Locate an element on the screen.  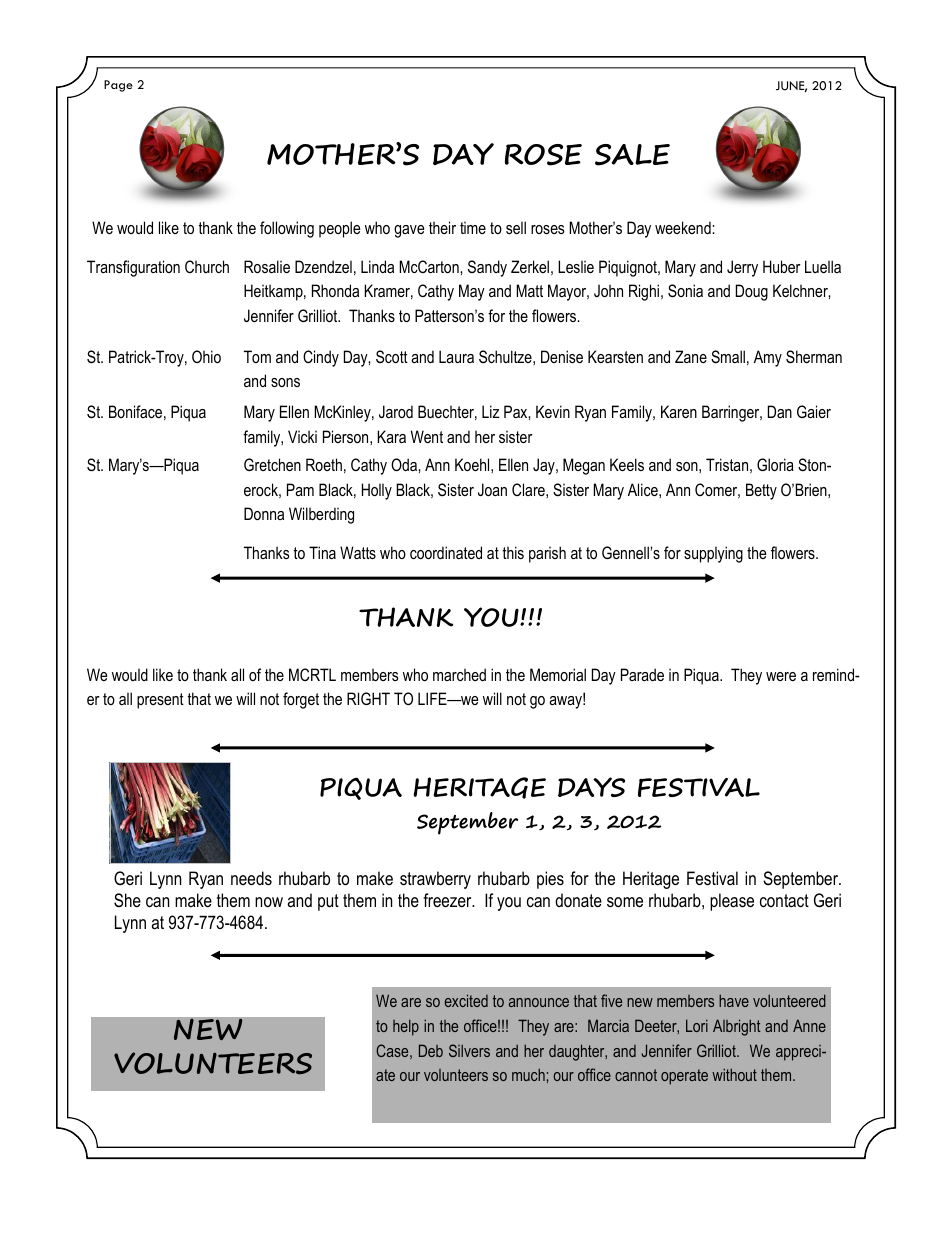
SALE is located at coordinates (632, 155).
